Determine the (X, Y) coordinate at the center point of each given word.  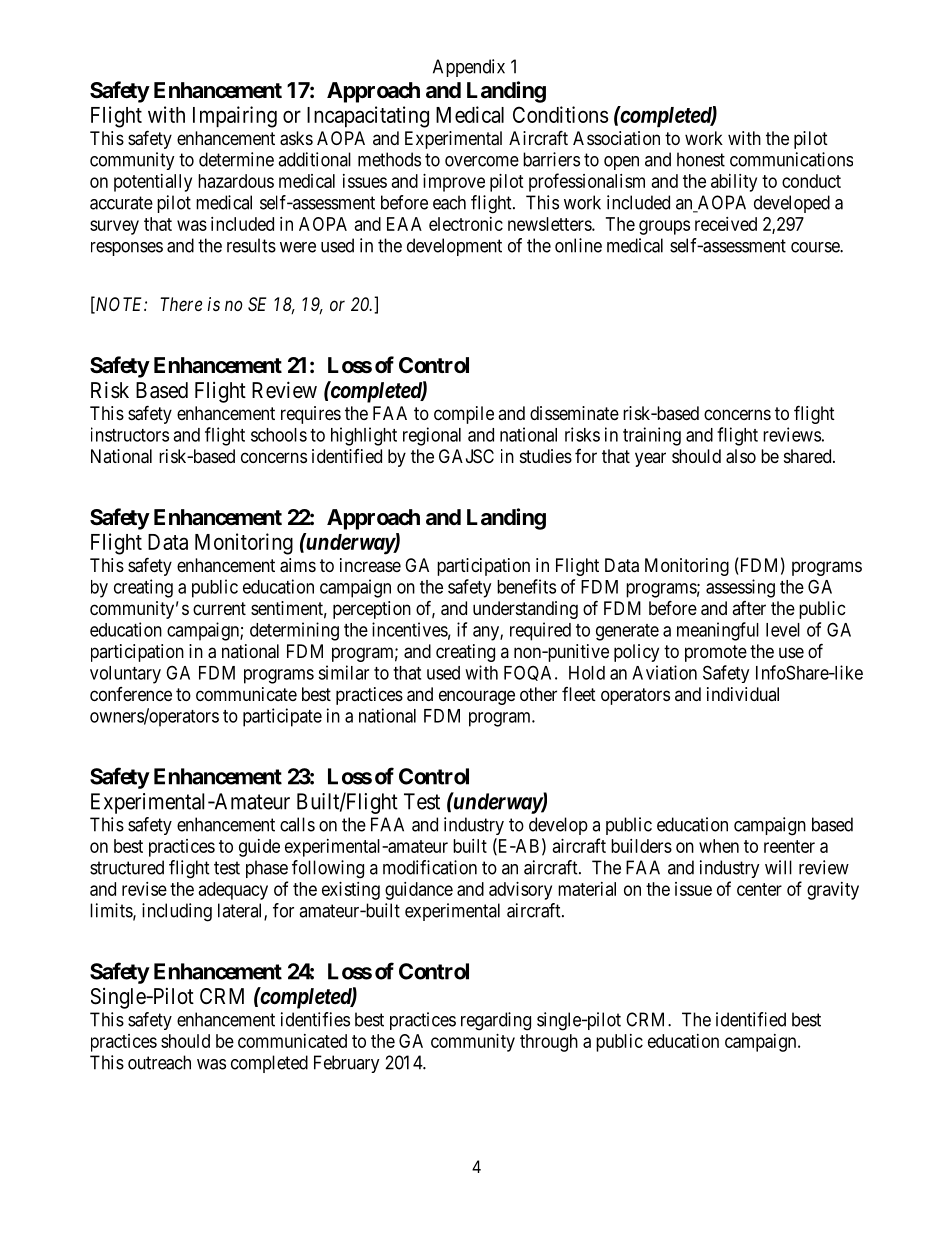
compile (464, 415)
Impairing (235, 117)
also (741, 456)
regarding (496, 1021)
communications (791, 159)
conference (131, 694)
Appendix (469, 68)
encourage (477, 697)
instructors (130, 434)
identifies (315, 1019)
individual (743, 694)
